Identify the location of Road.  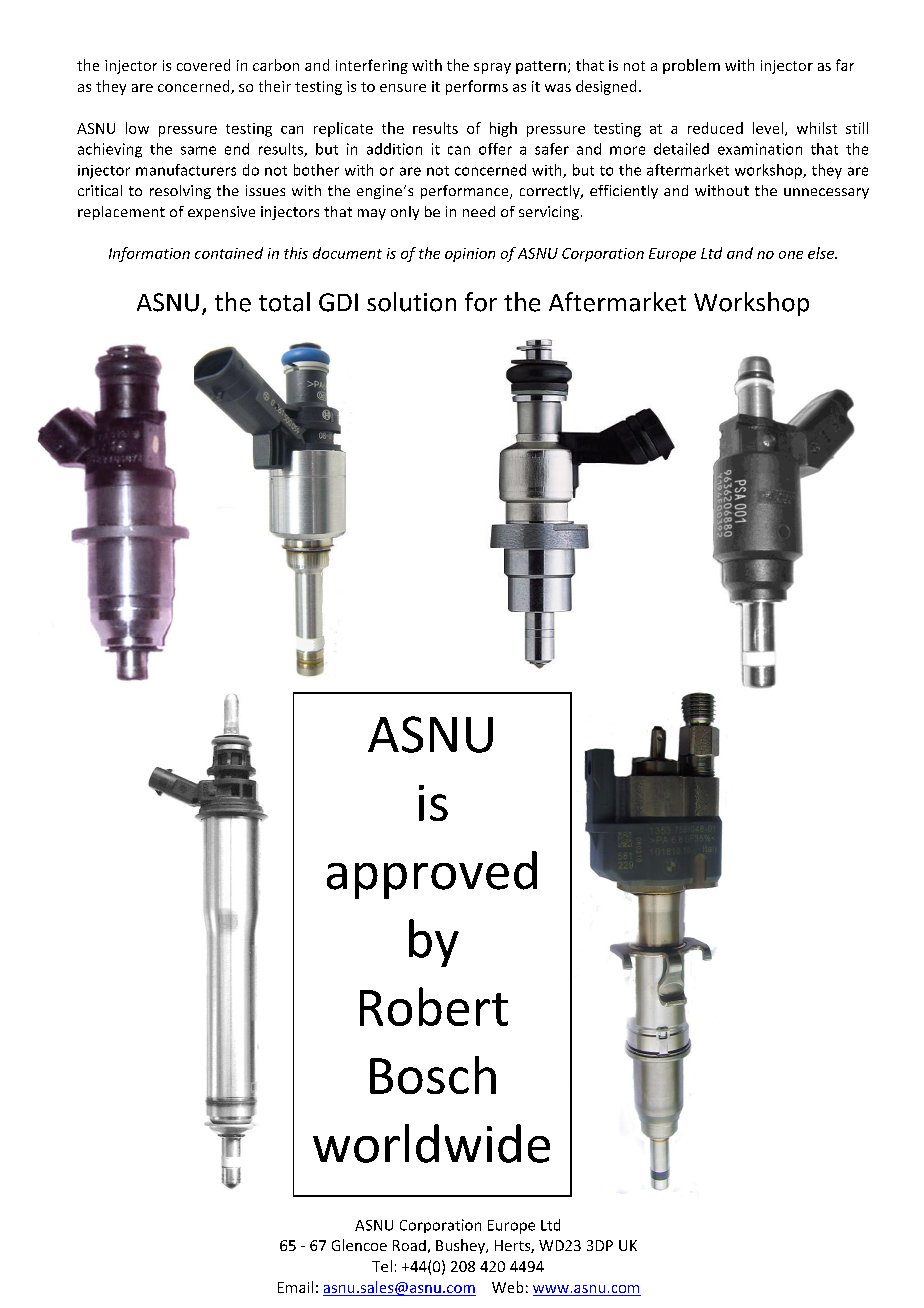
(409, 1245).
